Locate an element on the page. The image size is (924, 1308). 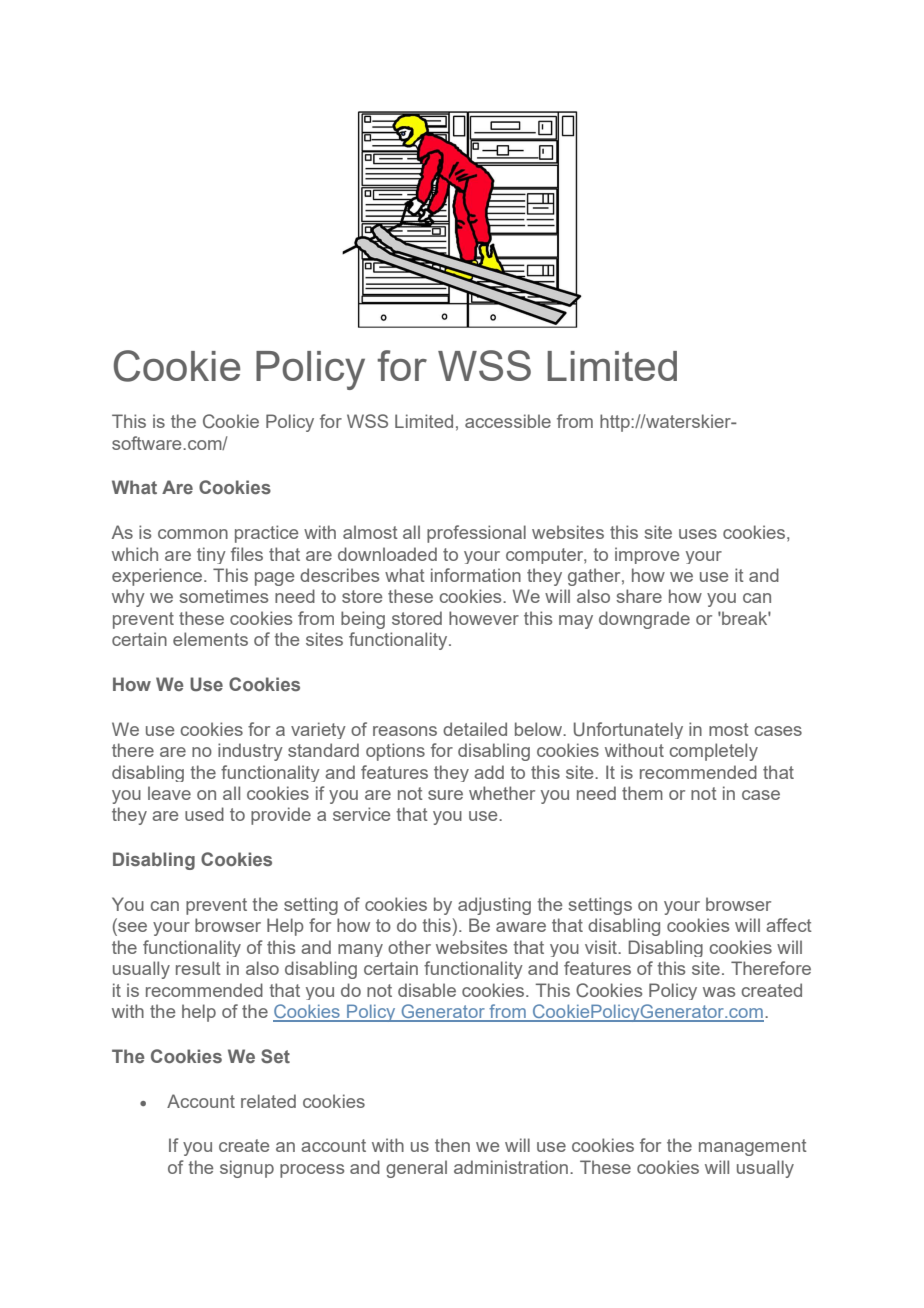
accessible is located at coordinates (508, 421).
